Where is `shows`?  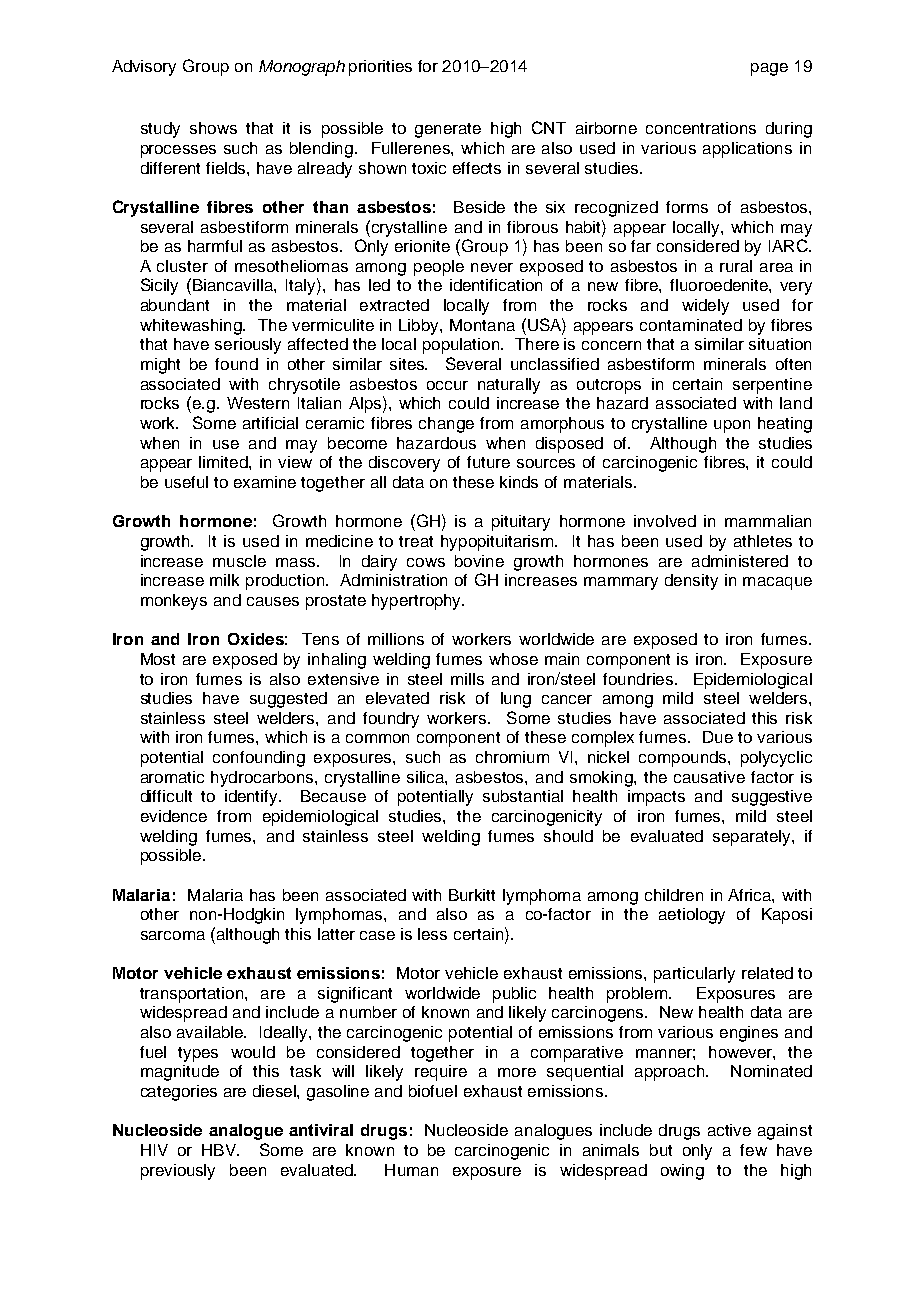
shows is located at coordinates (213, 128).
